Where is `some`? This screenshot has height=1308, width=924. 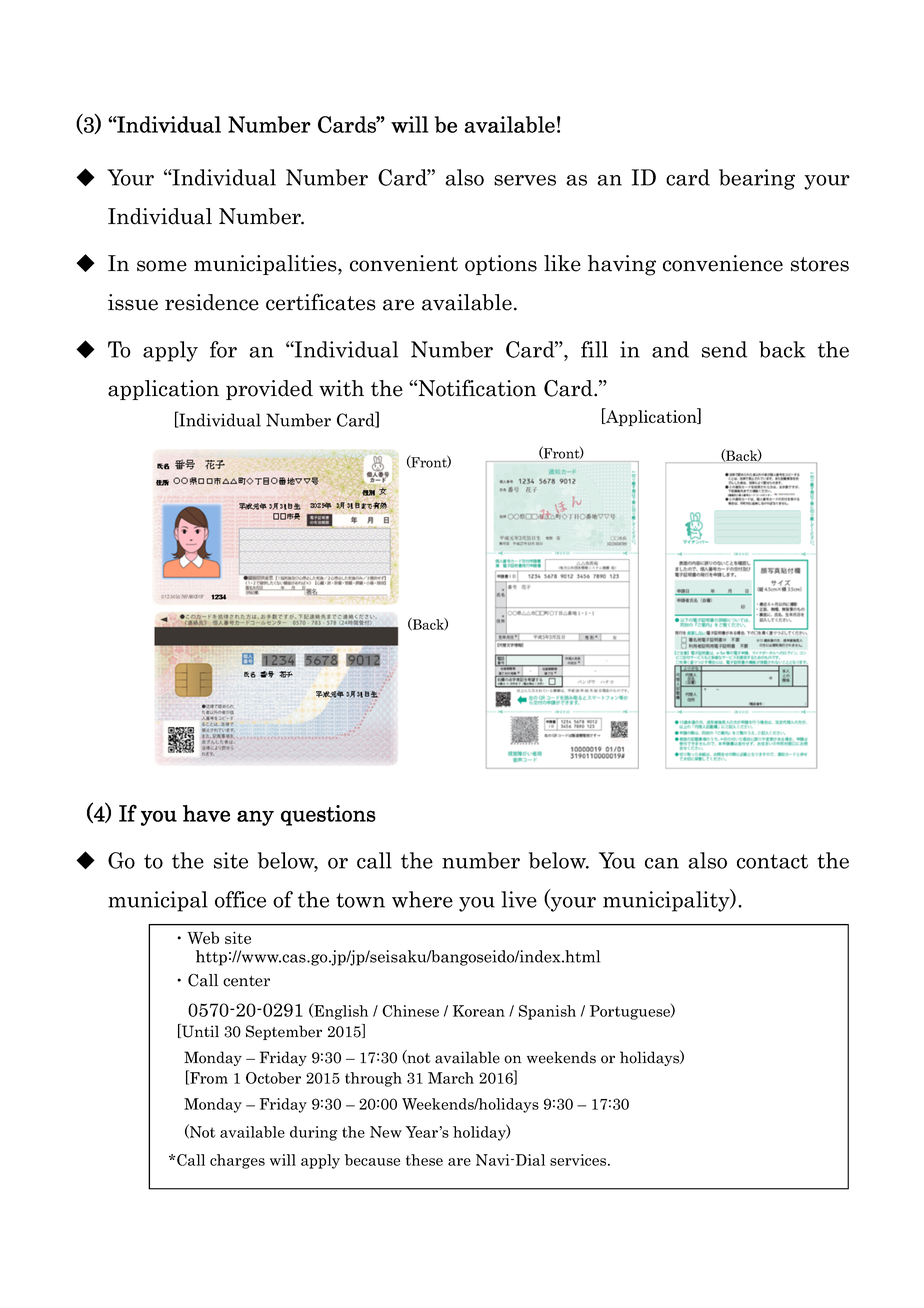
some is located at coordinates (162, 266).
